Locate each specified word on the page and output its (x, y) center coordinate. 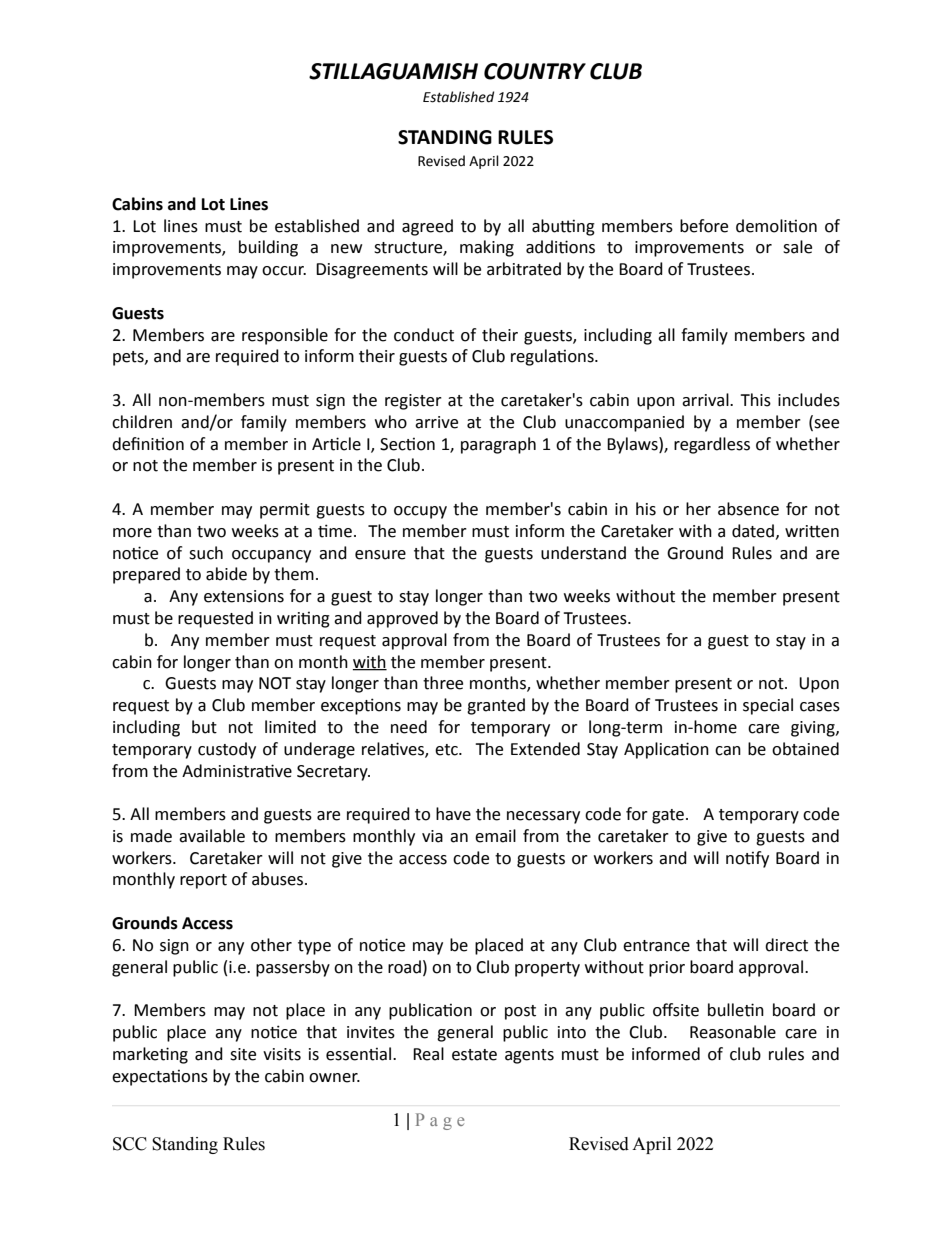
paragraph (498, 445)
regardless (712, 445)
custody (227, 750)
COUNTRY (535, 71)
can (728, 751)
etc (447, 750)
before (704, 226)
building (268, 248)
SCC (130, 1144)
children (142, 422)
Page (440, 1121)
